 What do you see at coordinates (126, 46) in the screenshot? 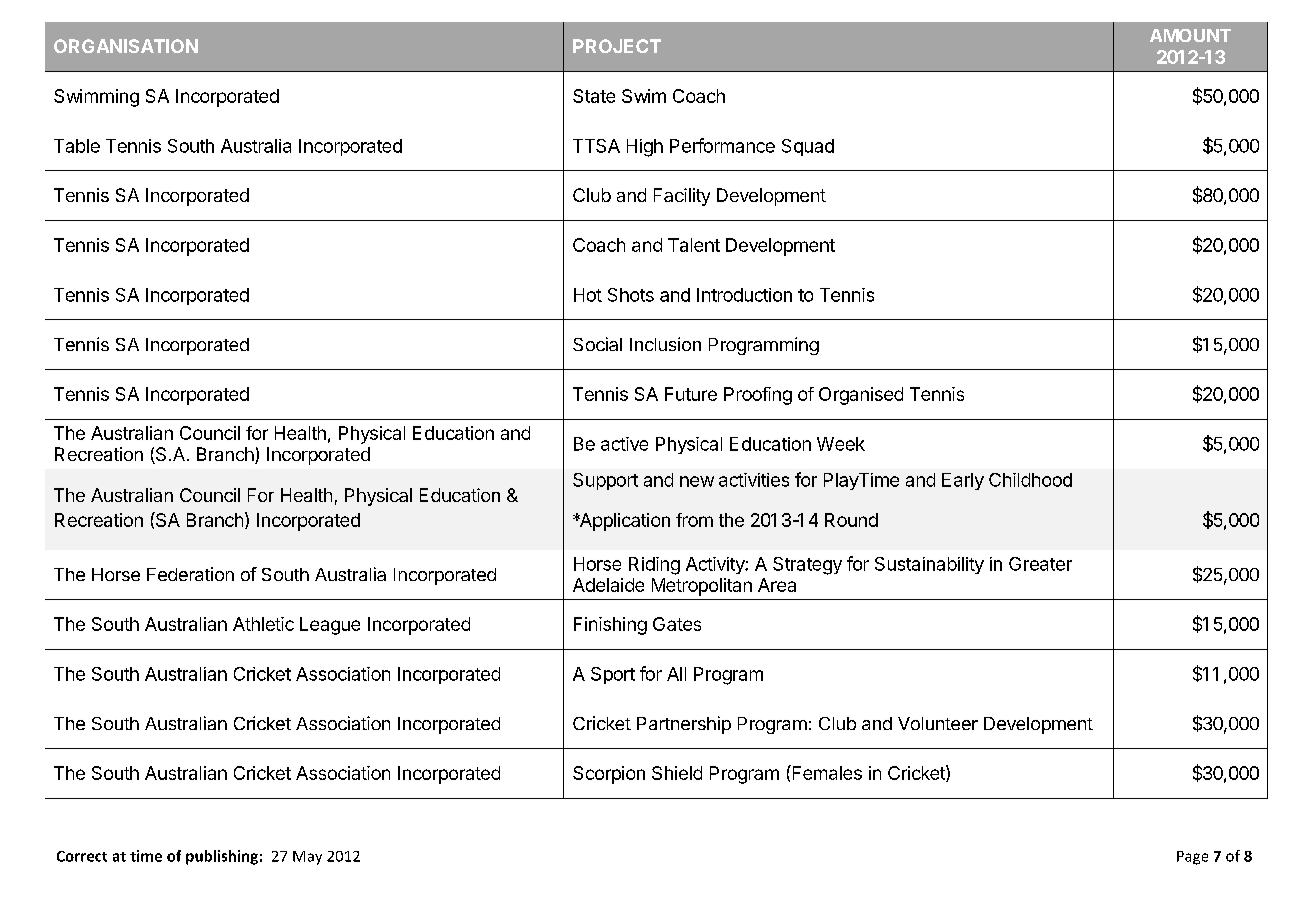
I see `ORGANISATION` at bounding box center [126, 46].
